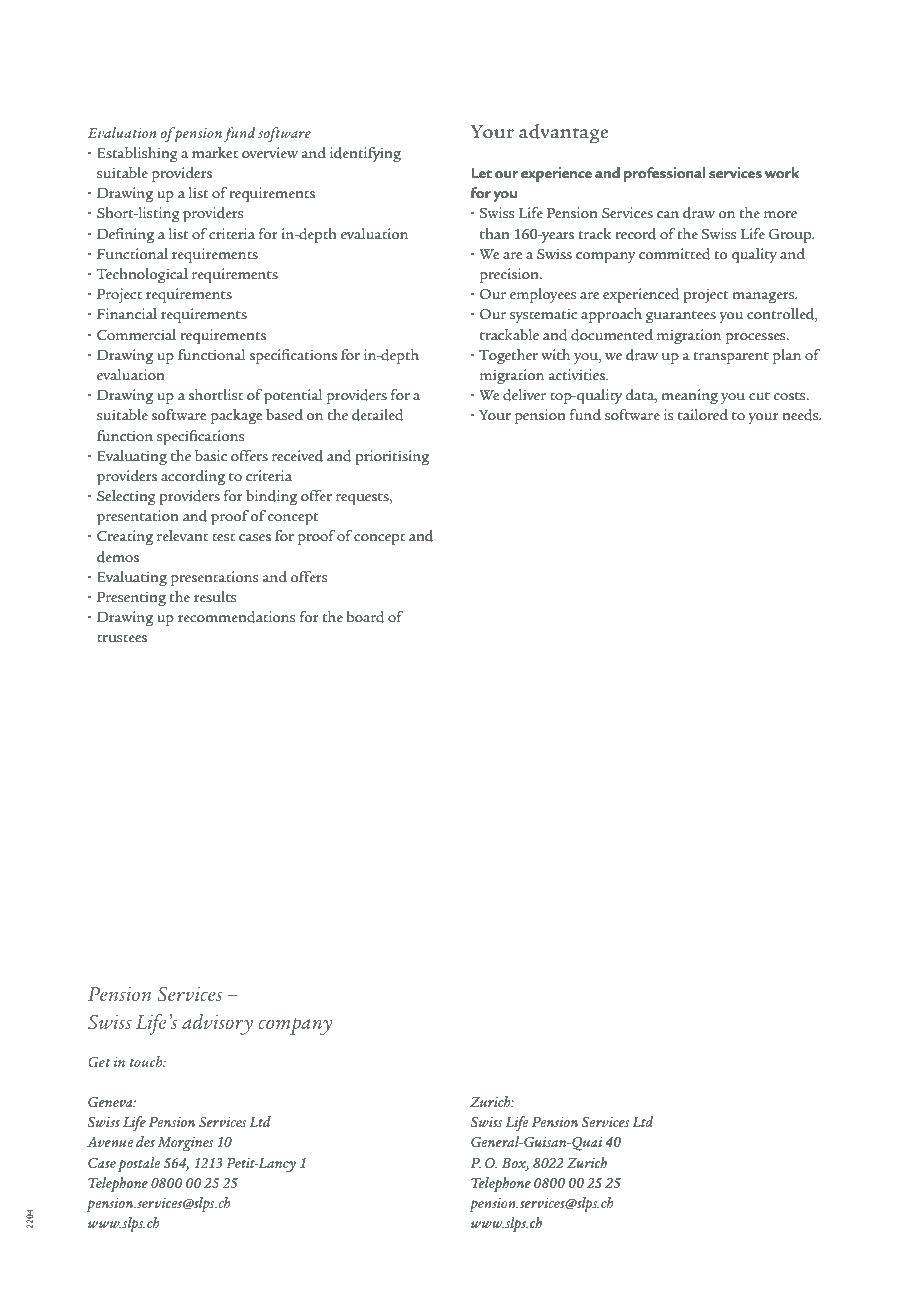 The width and height of the screenshot is (924, 1308). I want to click on recommendations, so click(237, 617).
